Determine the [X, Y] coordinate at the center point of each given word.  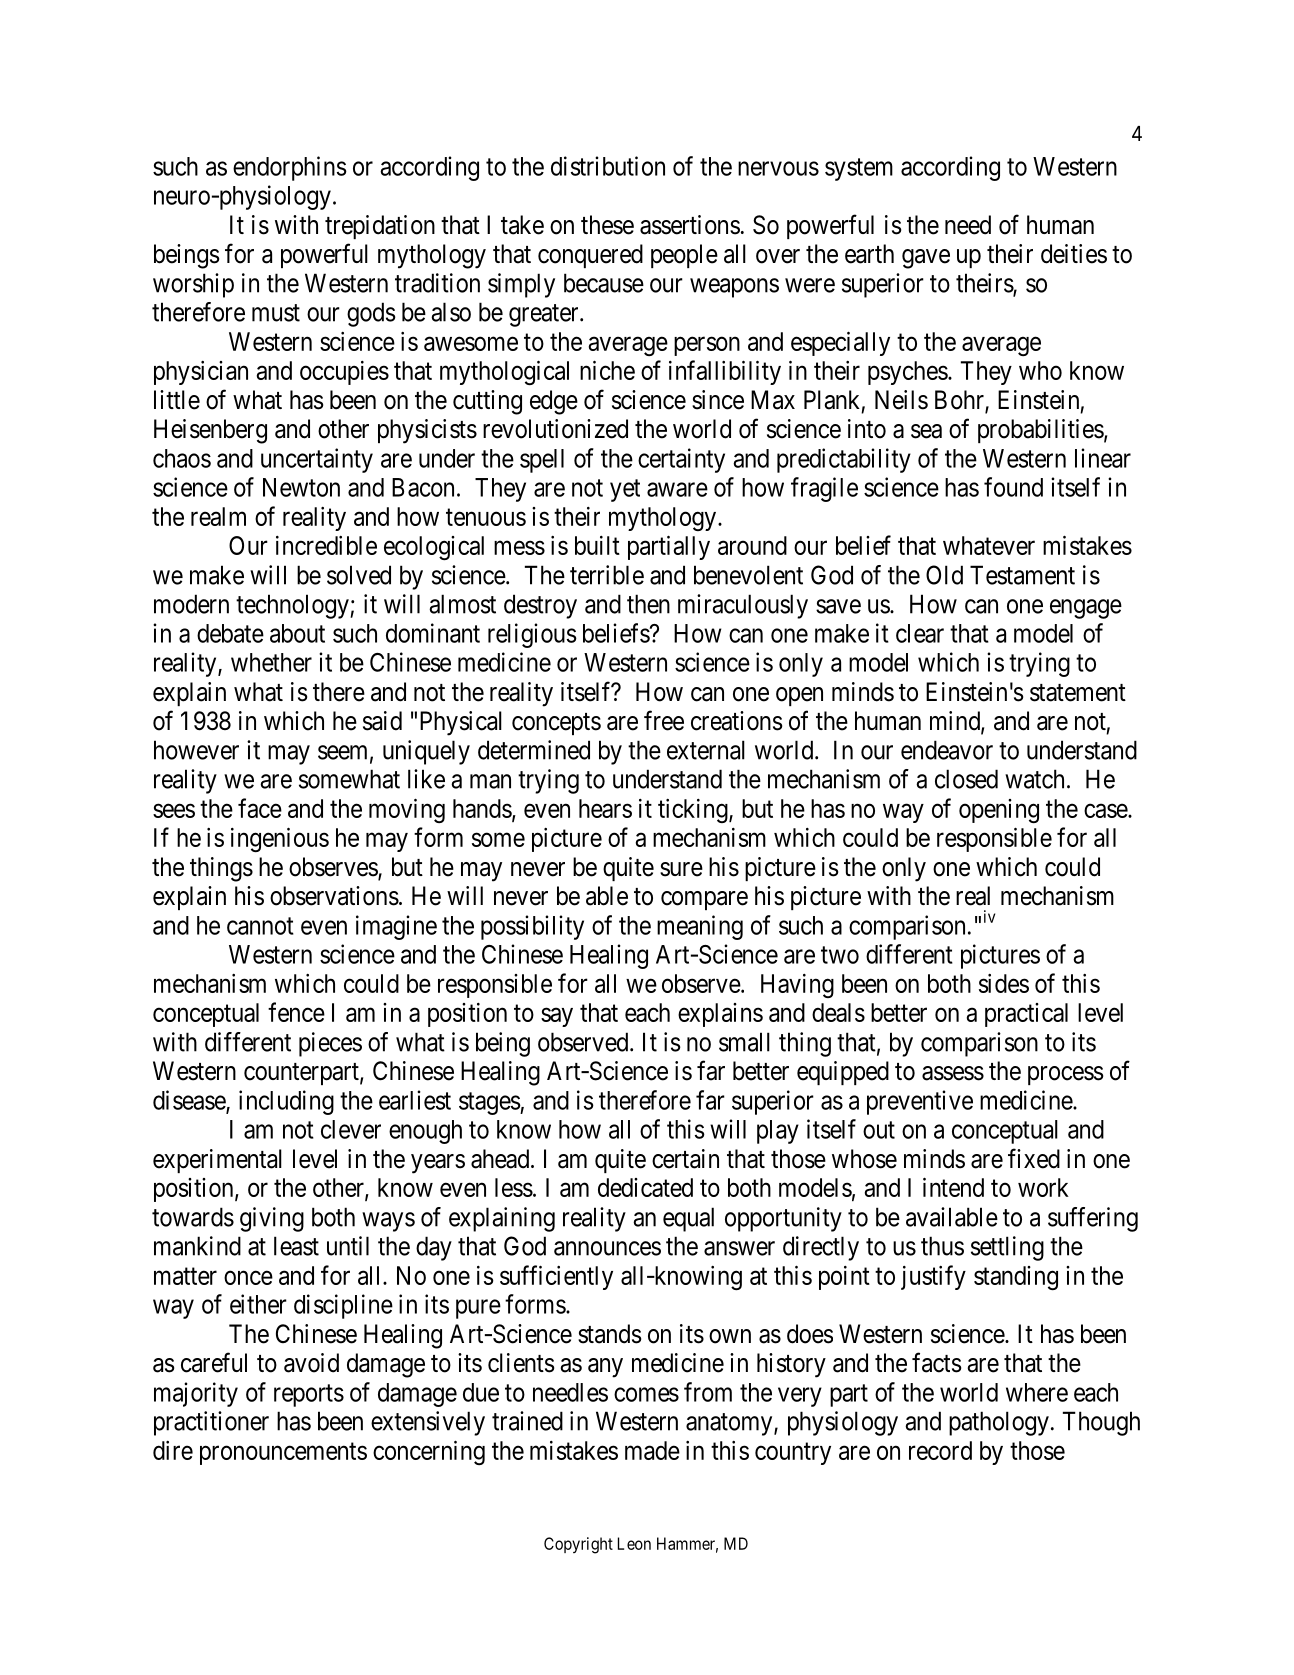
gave [926, 259]
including [286, 1102]
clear [920, 633]
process [1065, 1075]
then [648, 604]
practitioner [211, 1423]
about [297, 633]
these [607, 225]
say [557, 1017]
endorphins [290, 168]
